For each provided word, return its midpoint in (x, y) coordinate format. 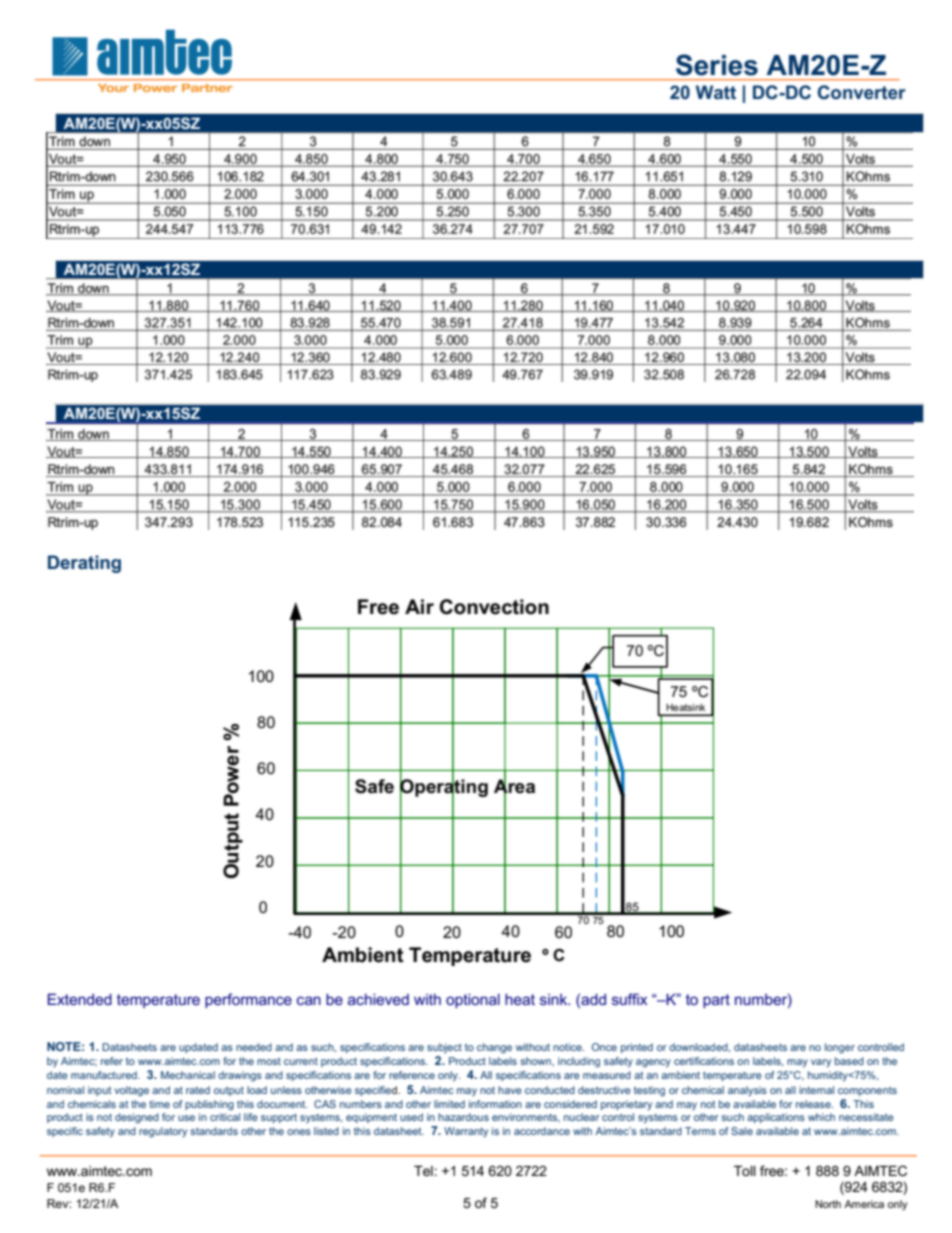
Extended (80, 999)
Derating (84, 564)
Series (717, 65)
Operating (444, 788)
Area (514, 786)
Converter (862, 92)
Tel (423, 1171)
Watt (716, 92)
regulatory (163, 1132)
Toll (745, 1171)
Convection (494, 607)
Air (419, 606)
